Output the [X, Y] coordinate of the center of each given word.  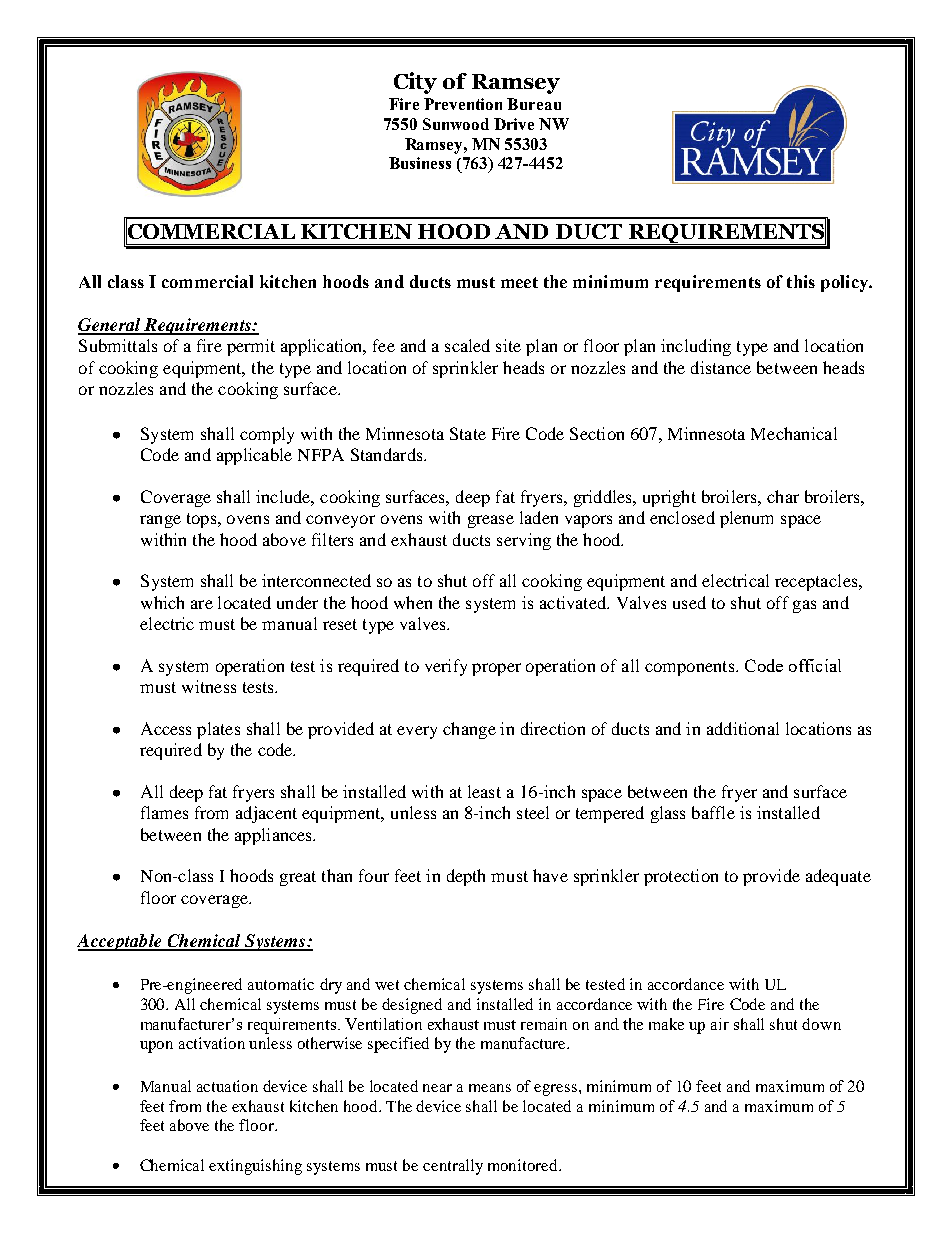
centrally [453, 1167]
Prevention [463, 104]
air [720, 1024]
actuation [227, 1086]
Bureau [534, 104]
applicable [254, 456]
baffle [713, 812]
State [468, 433]
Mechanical [794, 433]
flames [164, 812]
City [415, 83]
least [484, 791]
